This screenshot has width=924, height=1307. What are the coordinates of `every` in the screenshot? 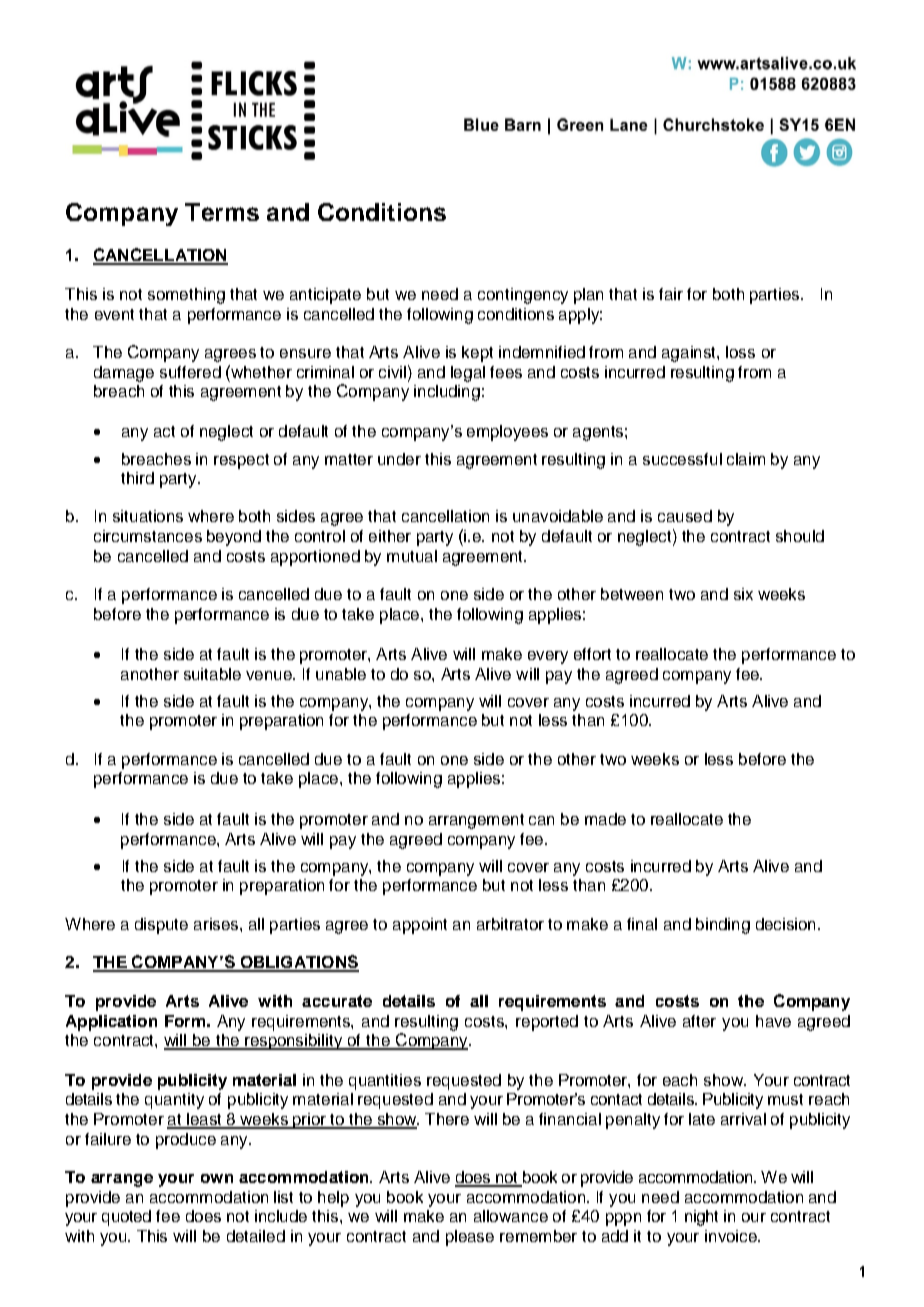 It's located at (548, 657).
